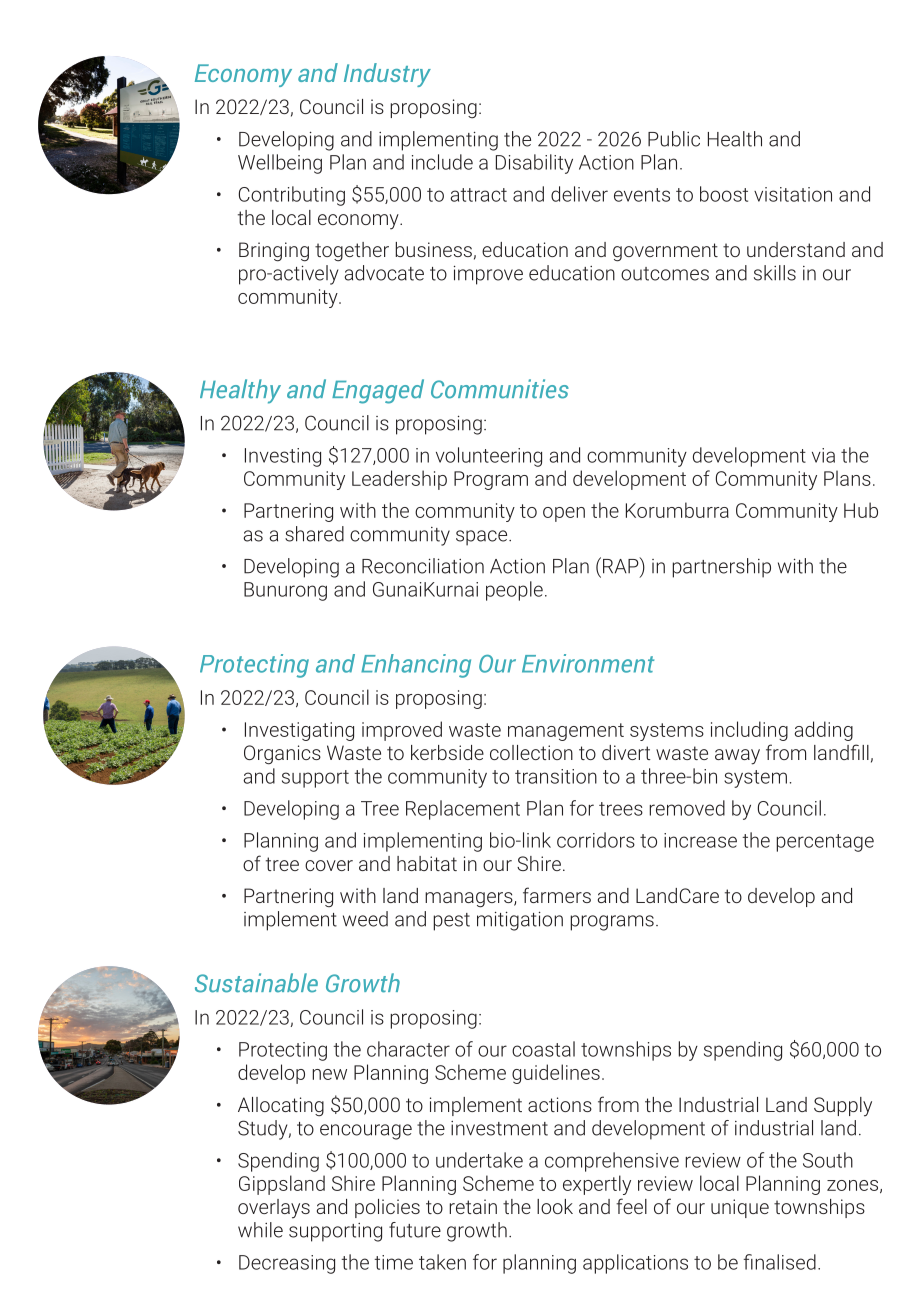  I want to click on visitation, so click(793, 194).
